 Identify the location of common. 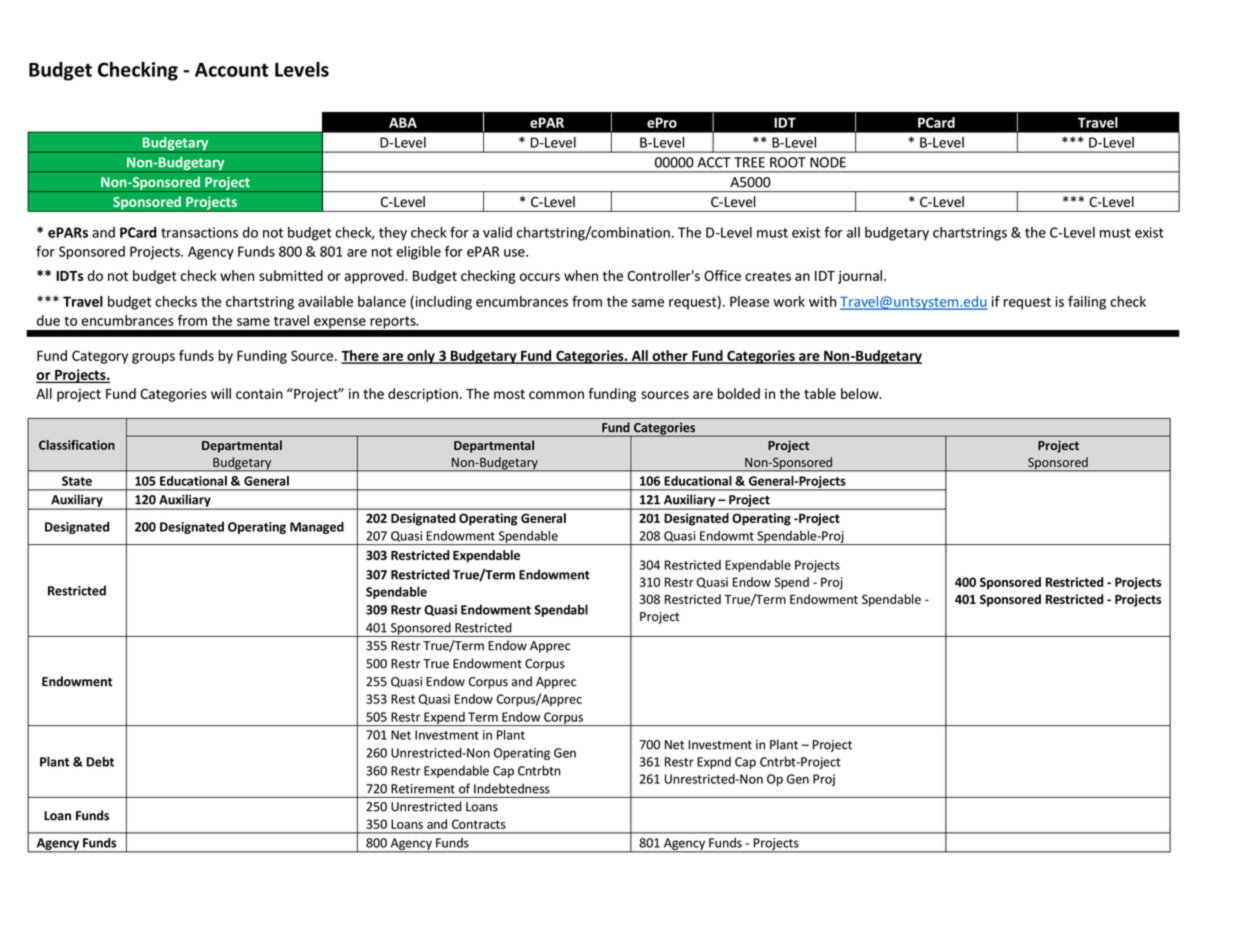
(556, 395).
